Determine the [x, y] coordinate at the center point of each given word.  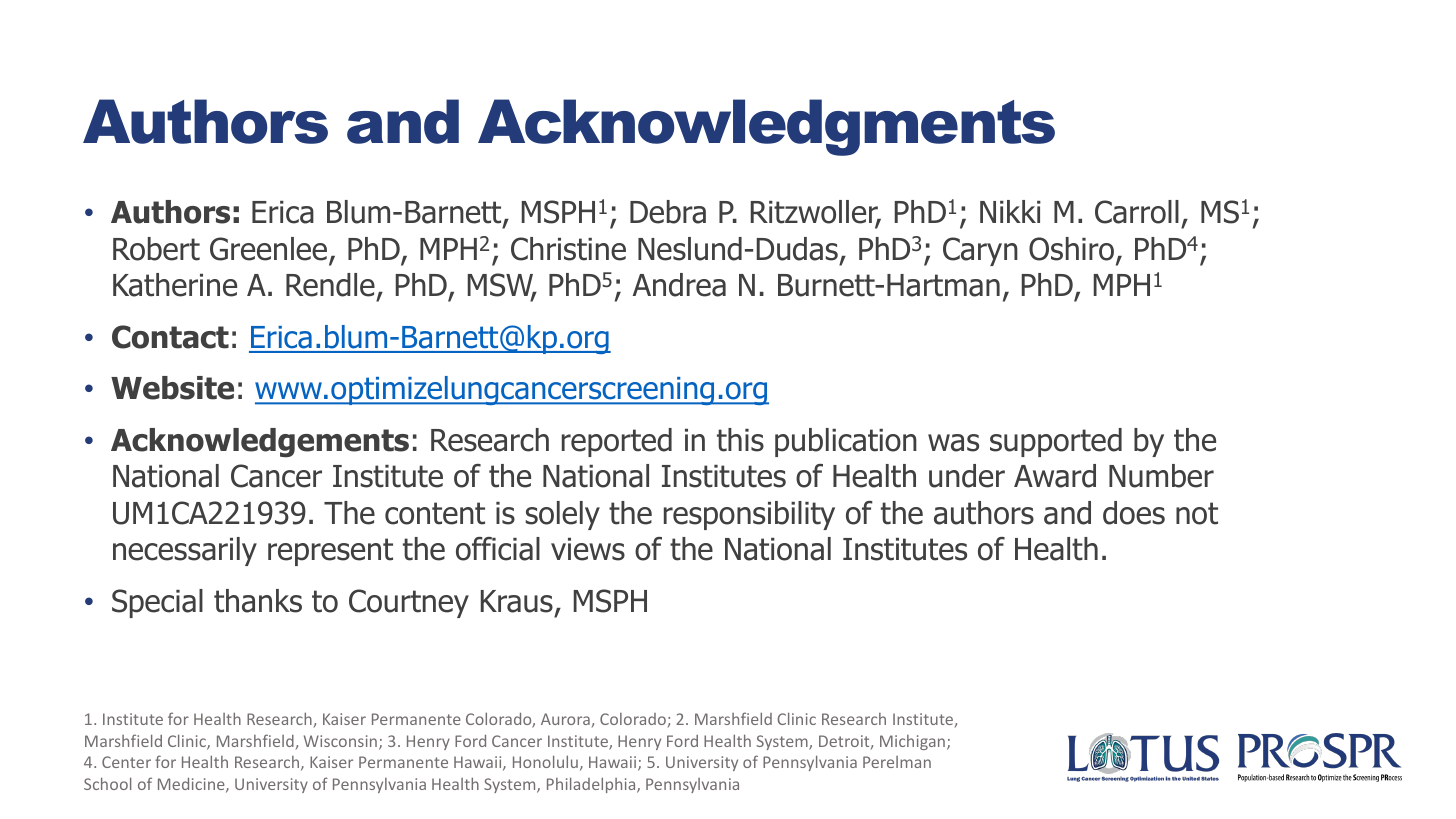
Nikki [1010, 211]
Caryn [980, 251]
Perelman [897, 762]
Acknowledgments [766, 127]
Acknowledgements [260, 443]
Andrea [679, 285]
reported [617, 442]
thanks [258, 601]
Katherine [175, 285]
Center [126, 762]
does [1134, 513]
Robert [156, 249]
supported [1056, 442]
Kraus [517, 601]
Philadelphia [592, 785]
